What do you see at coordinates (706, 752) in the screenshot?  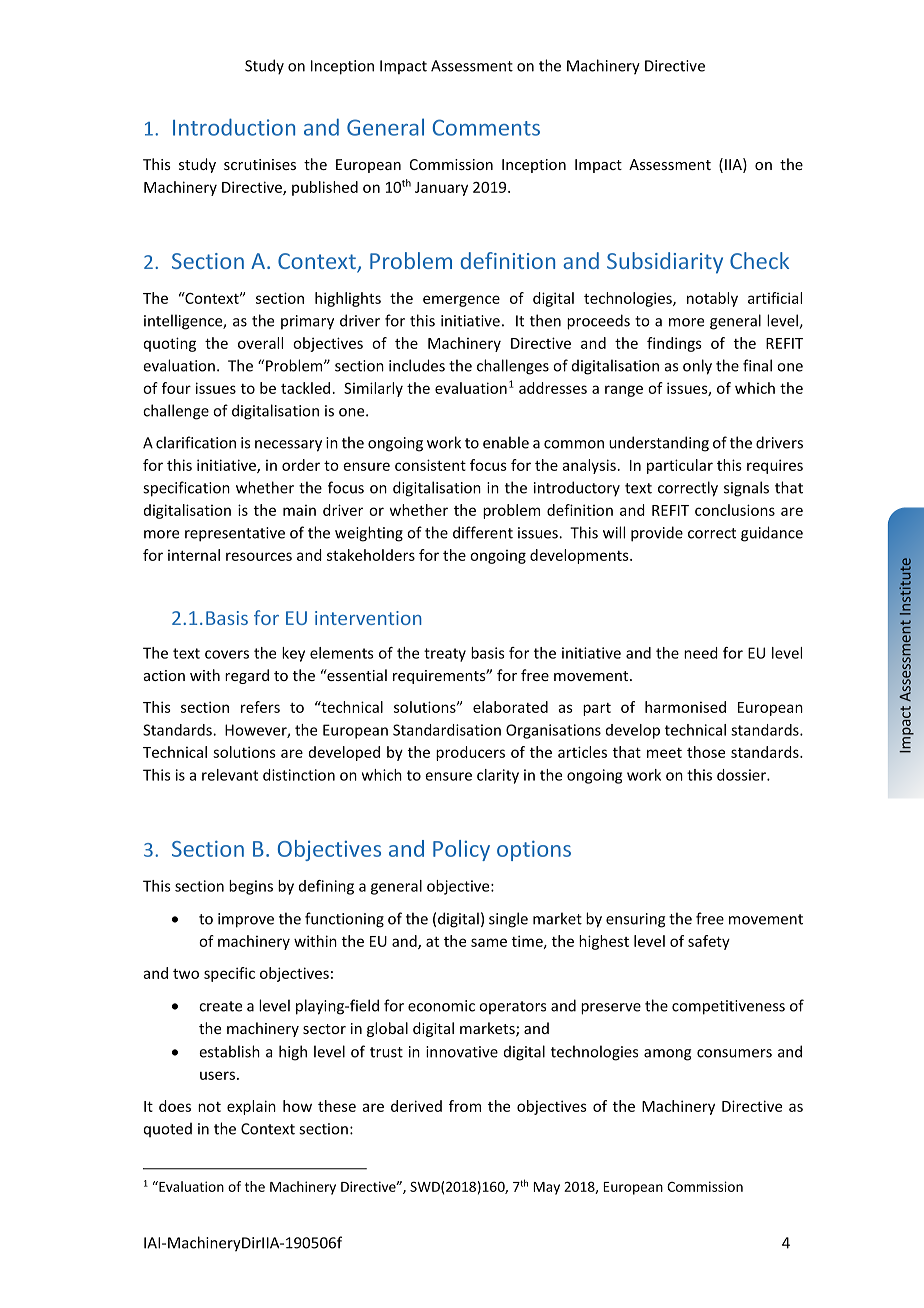 I see `those` at bounding box center [706, 752].
